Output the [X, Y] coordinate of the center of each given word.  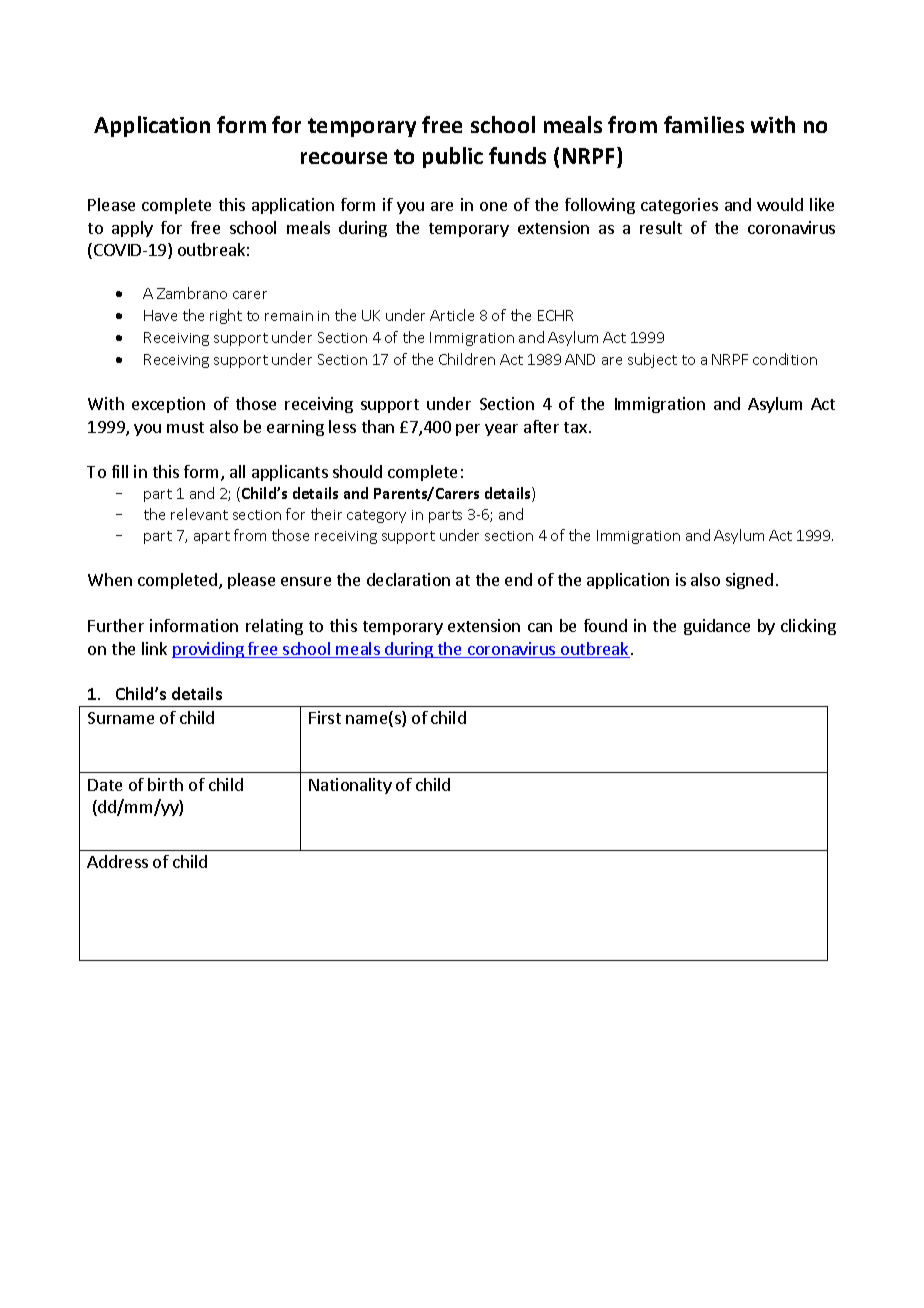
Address [117, 861]
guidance [717, 627]
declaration [408, 579]
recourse [344, 158]
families [704, 124]
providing [209, 650]
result [661, 227]
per [468, 430]
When [110, 579]
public [453, 157]
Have [160, 315]
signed [749, 581]
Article [452, 315]
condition [785, 359]
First [325, 717]
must [185, 427]
